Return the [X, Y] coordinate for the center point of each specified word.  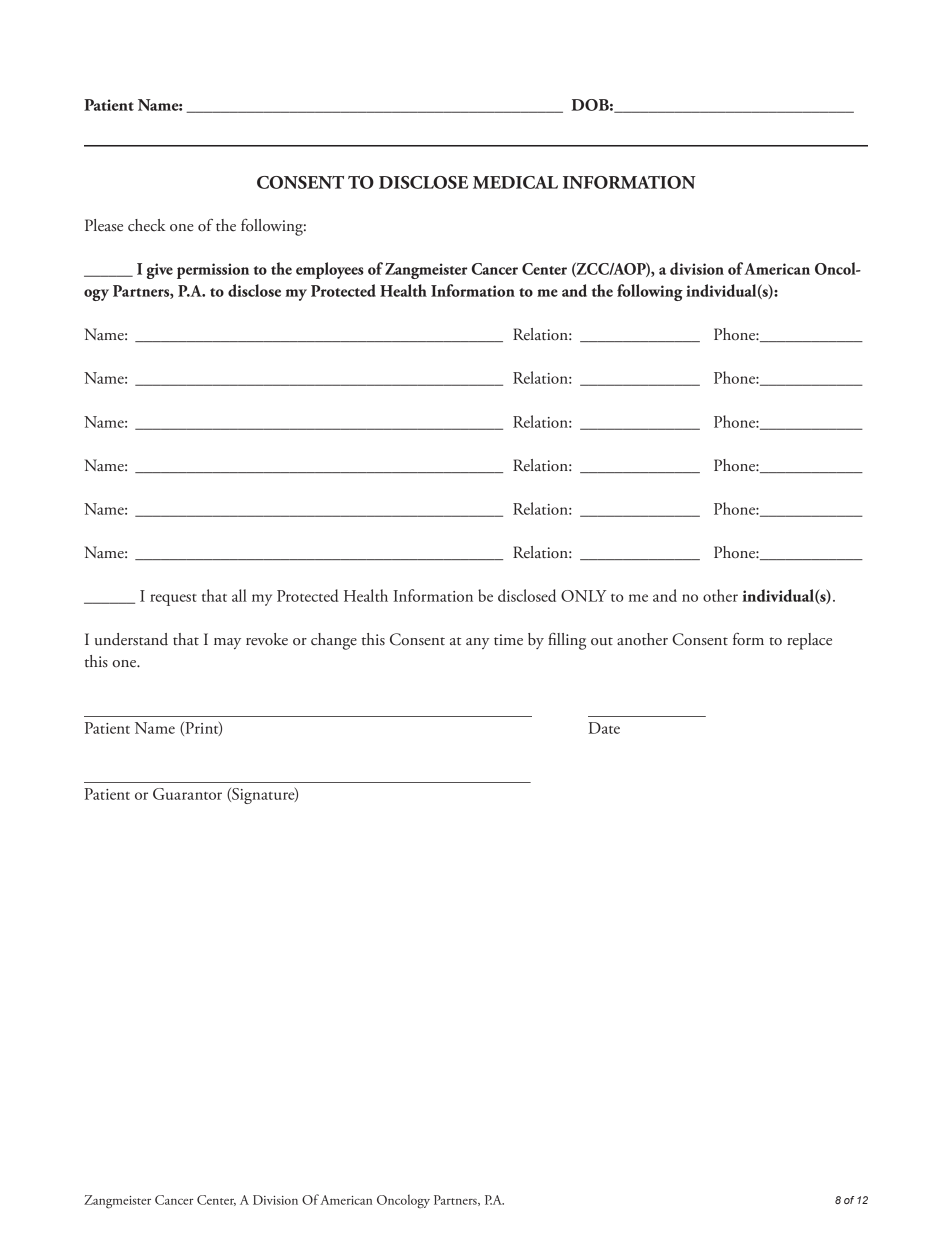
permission [213, 271]
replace [809, 641]
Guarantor [187, 794]
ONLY [583, 596]
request [173, 600]
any [478, 643]
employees [330, 270]
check [147, 225]
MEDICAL [515, 182]
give [160, 271]
